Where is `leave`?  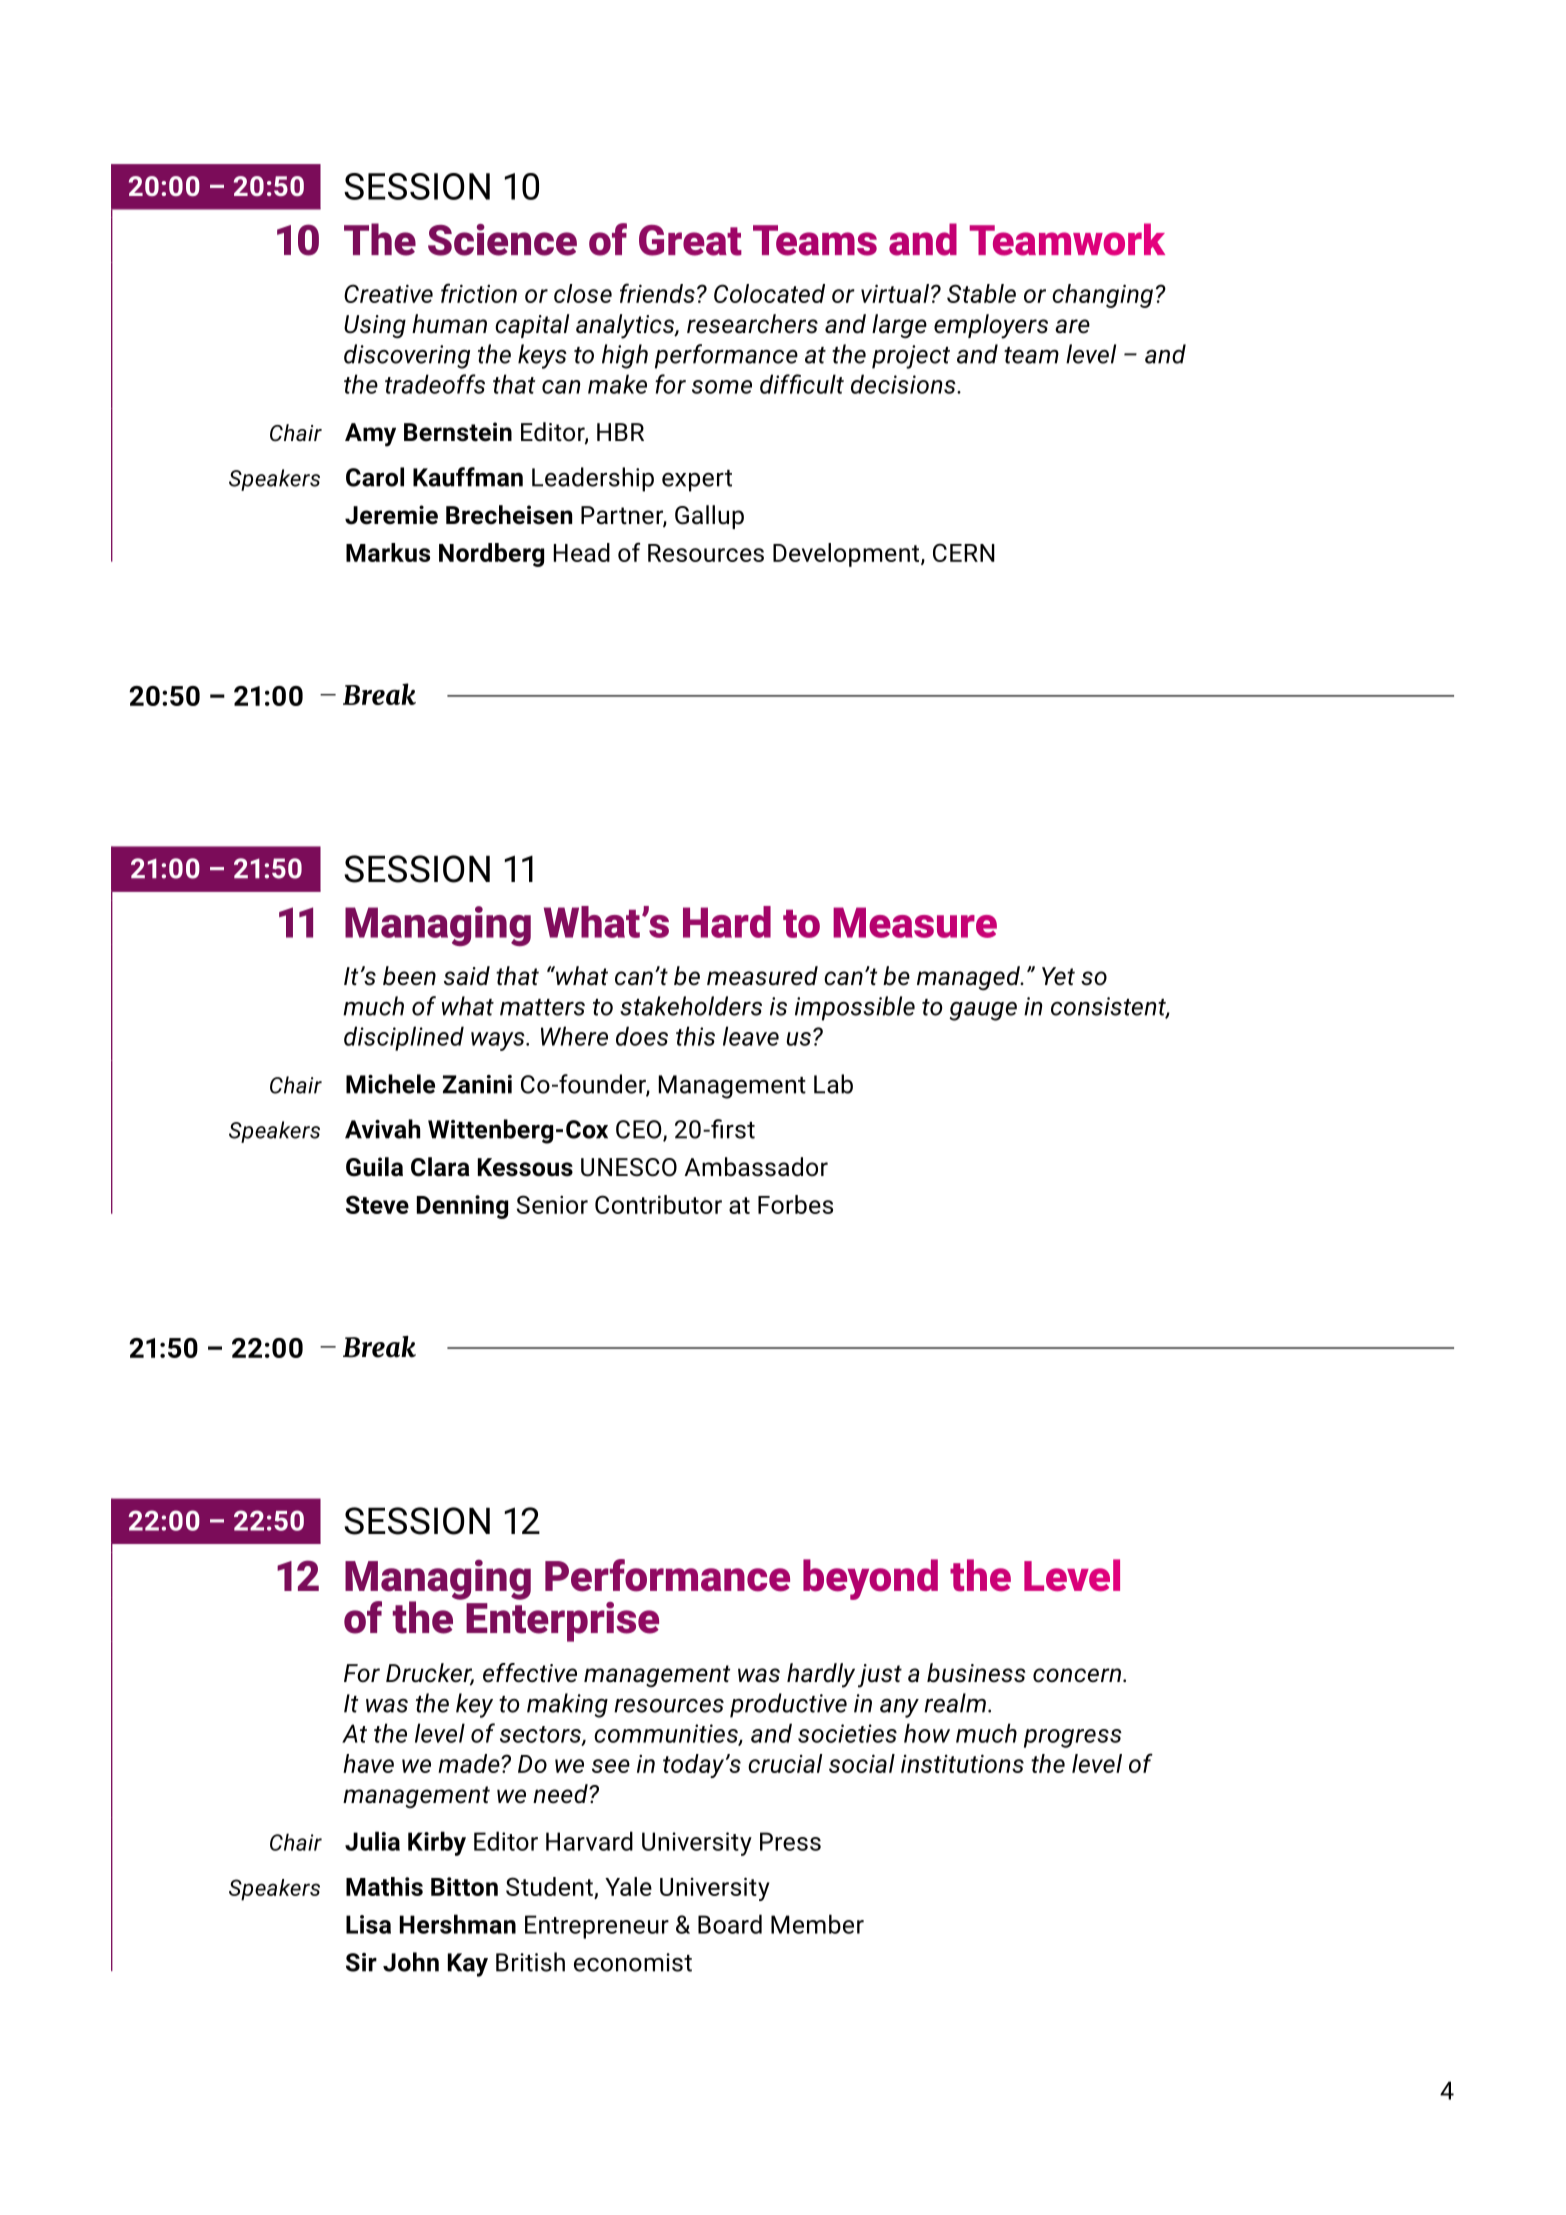
leave is located at coordinates (751, 1036).
